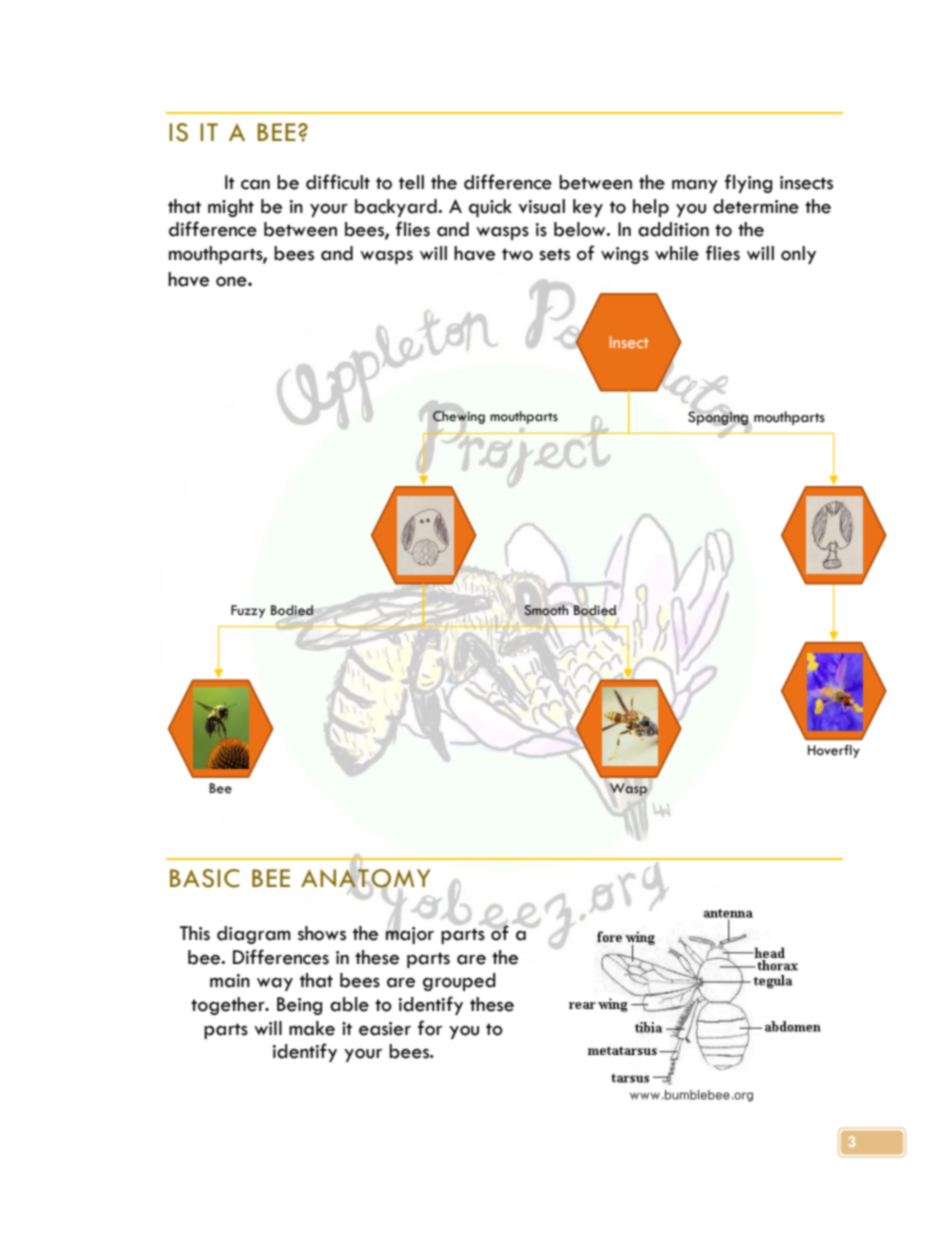 The height and width of the screenshot is (1233, 952). Describe the element at coordinates (205, 878) in the screenshot. I see `BASIC` at that location.
